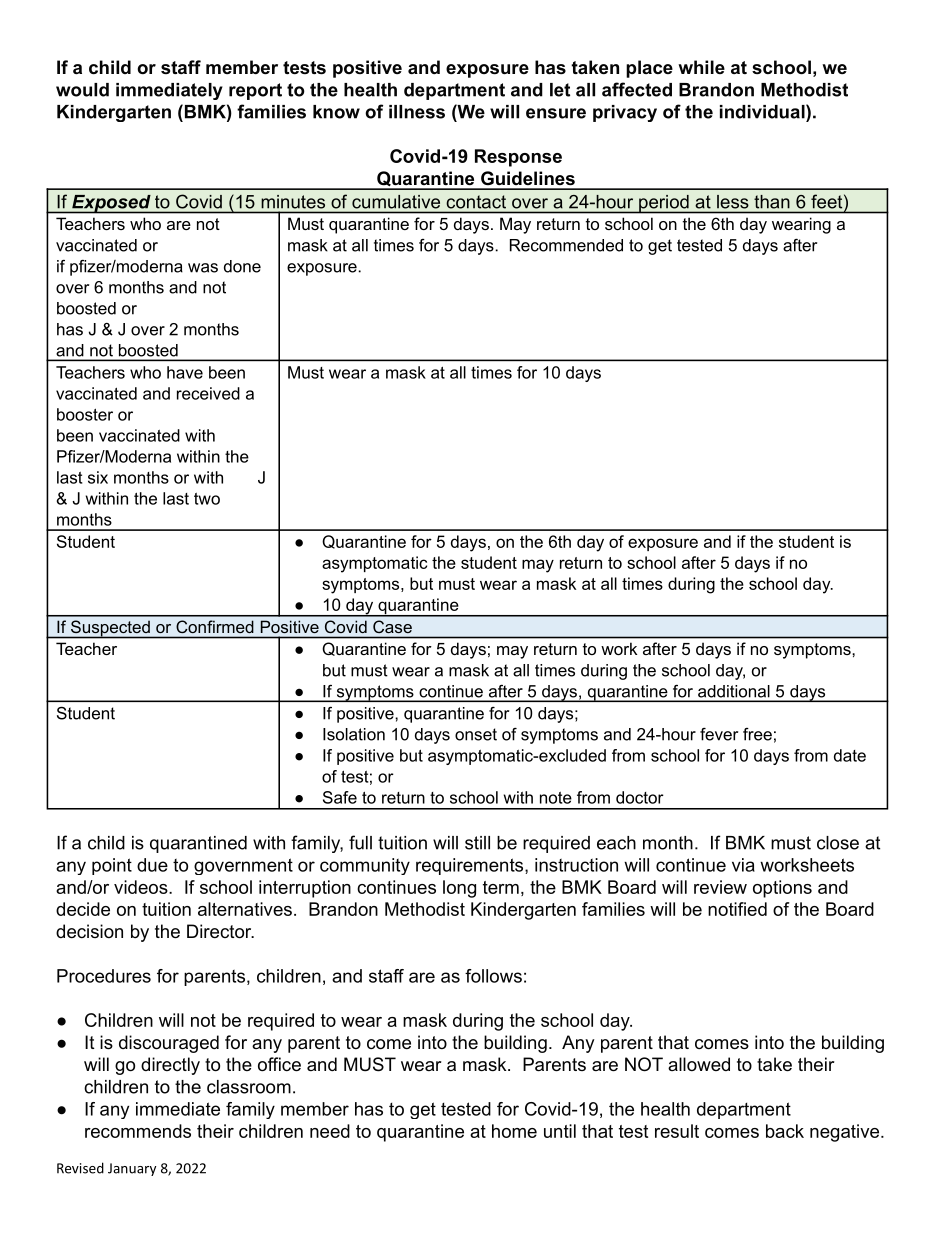 The width and height of the page is (952, 1233). Describe the element at coordinates (566, 245) in the page. I see `Recommended` at that location.
